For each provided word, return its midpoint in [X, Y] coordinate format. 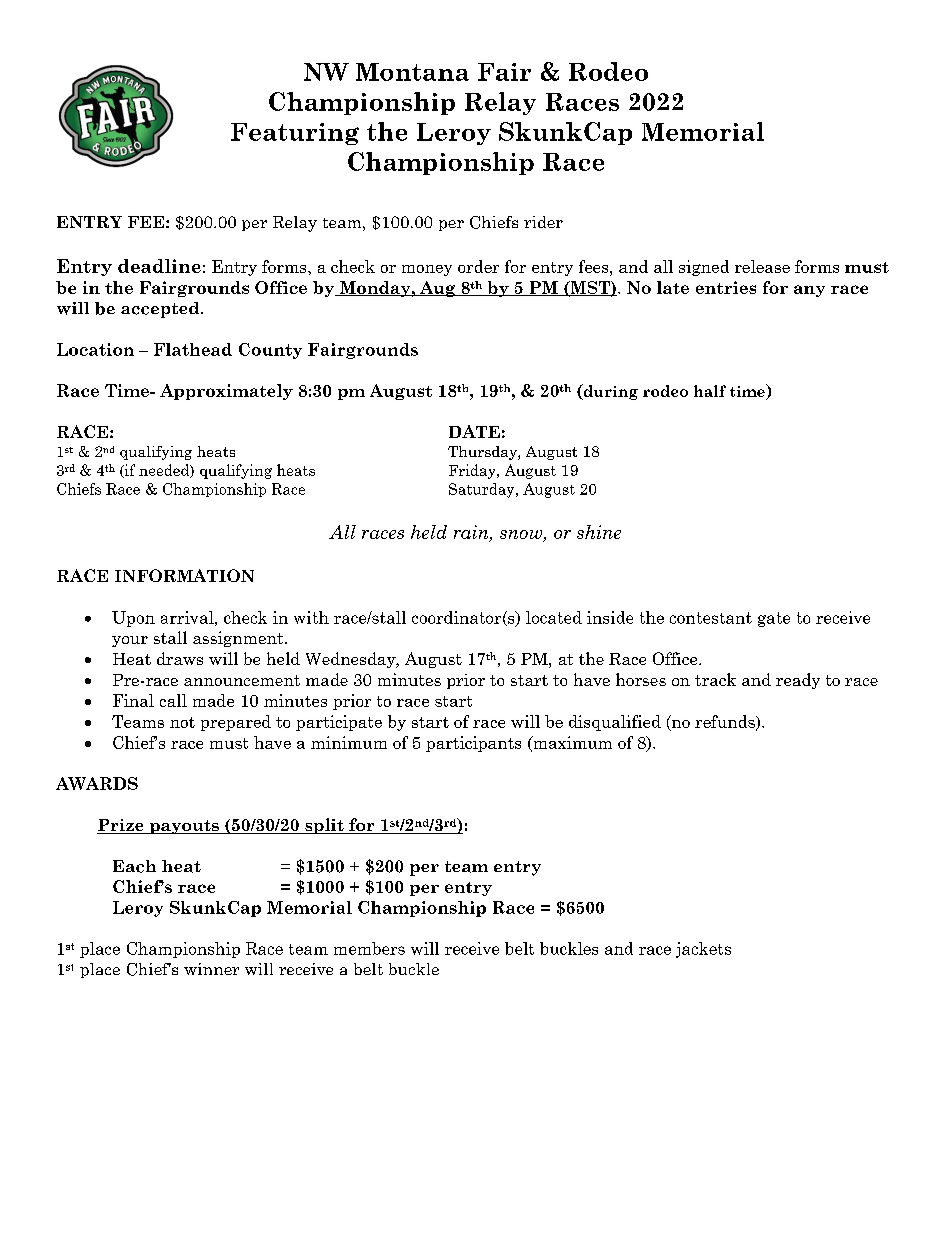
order [478, 266]
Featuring [295, 134]
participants [473, 744]
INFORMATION [184, 575]
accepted [161, 310]
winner [211, 969]
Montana [412, 72]
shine [599, 532]
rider [543, 222]
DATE [474, 431]
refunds [726, 722]
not [182, 722]
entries [726, 287]
